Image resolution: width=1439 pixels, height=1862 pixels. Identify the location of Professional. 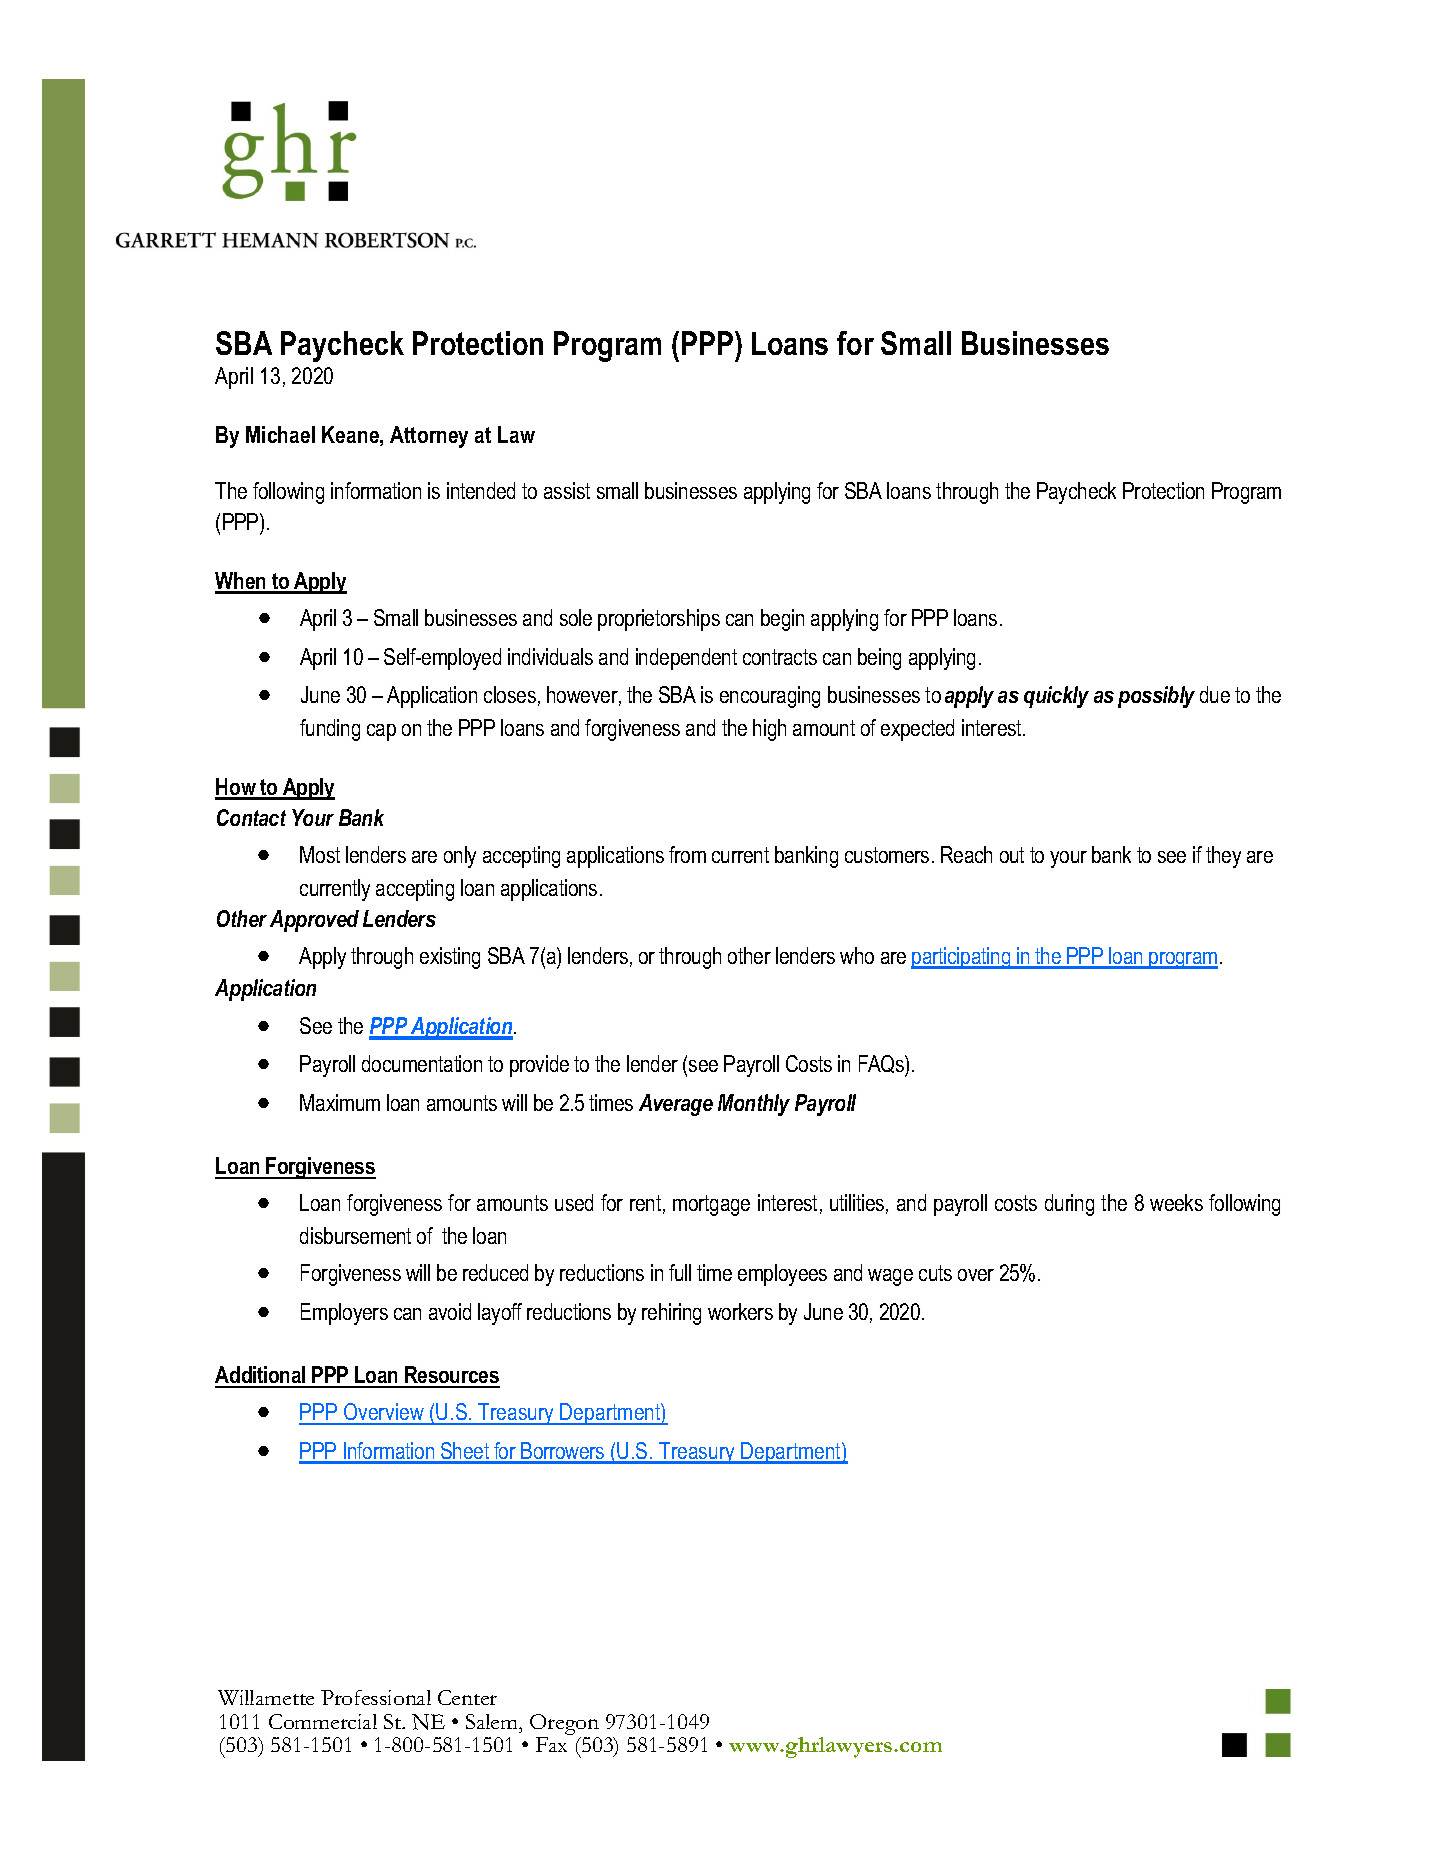
(376, 1697).
